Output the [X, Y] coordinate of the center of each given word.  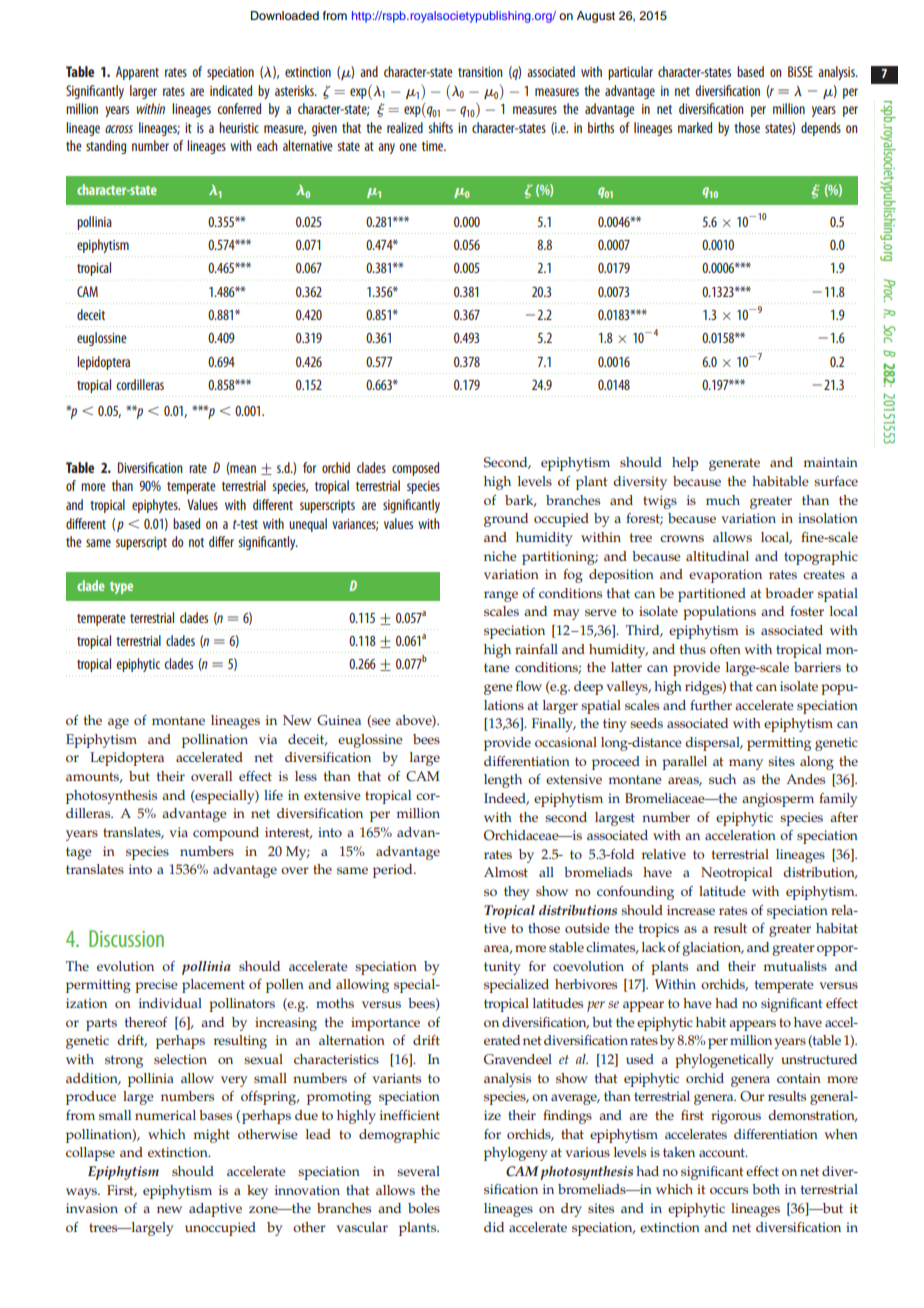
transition [480, 72]
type [121, 588]
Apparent [137, 73]
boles [424, 1208]
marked [695, 127]
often [725, 649]
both [766, 1189]
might [211, 1136]
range [501, 596]
